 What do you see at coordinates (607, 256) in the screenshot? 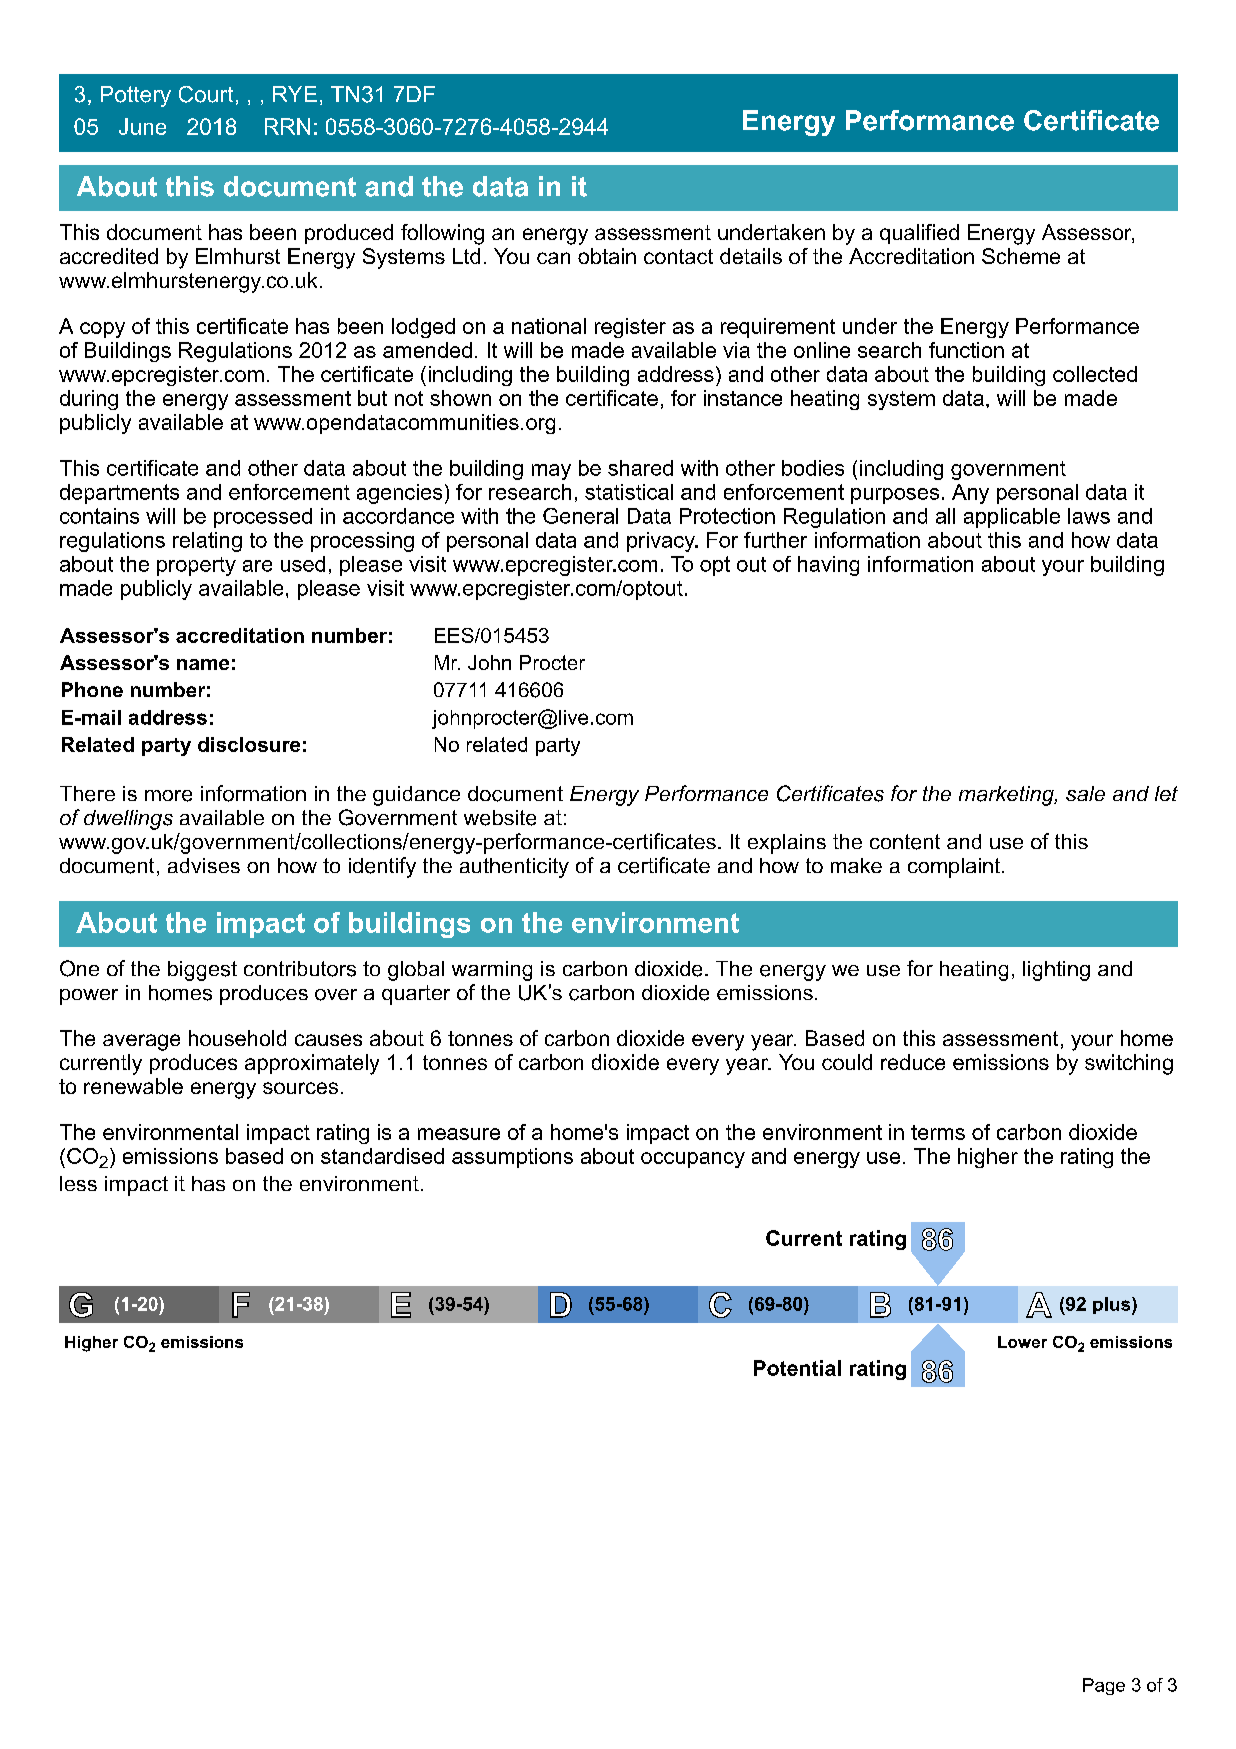
I see `obtain` at bounding box center [607, 256].
